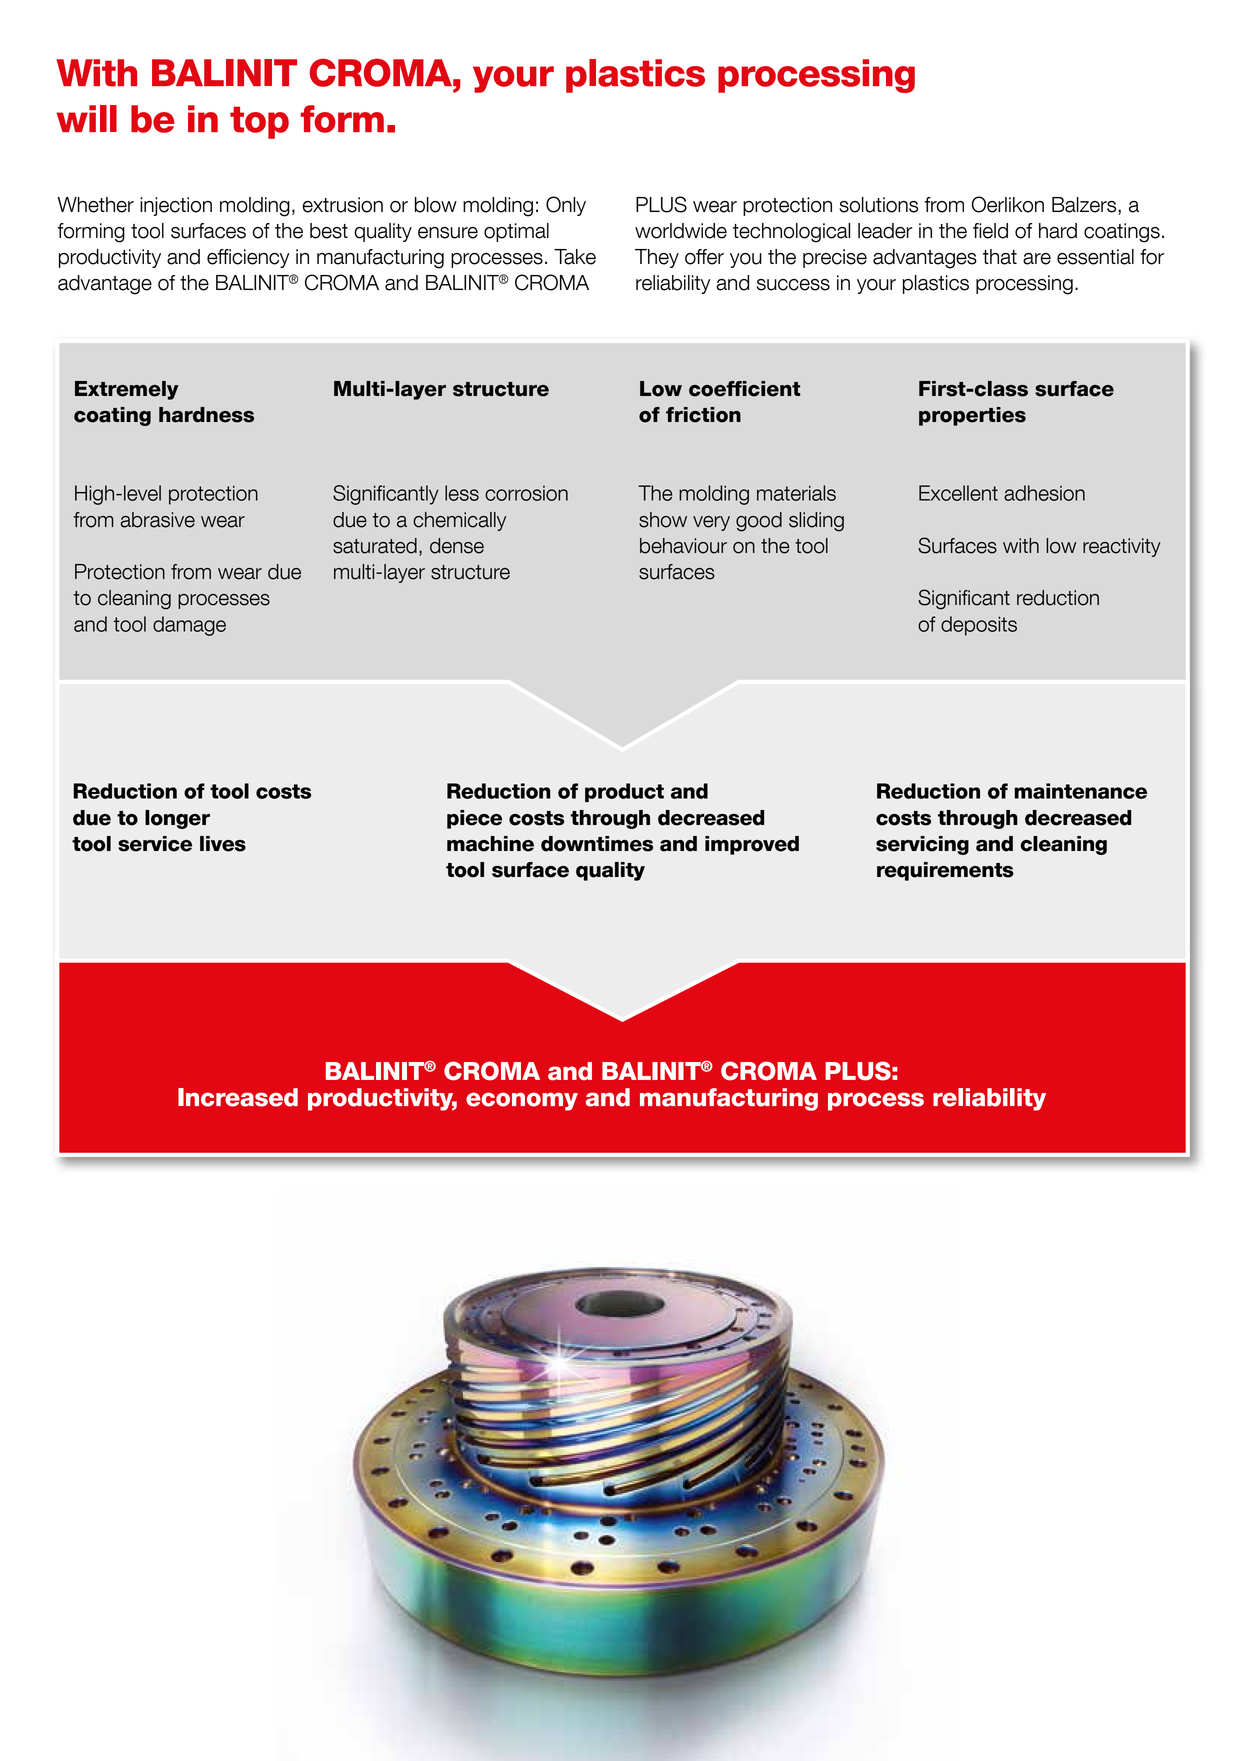  Describe the element at coordinates (238, 1097) in the page. I see `Increased` at that location.
